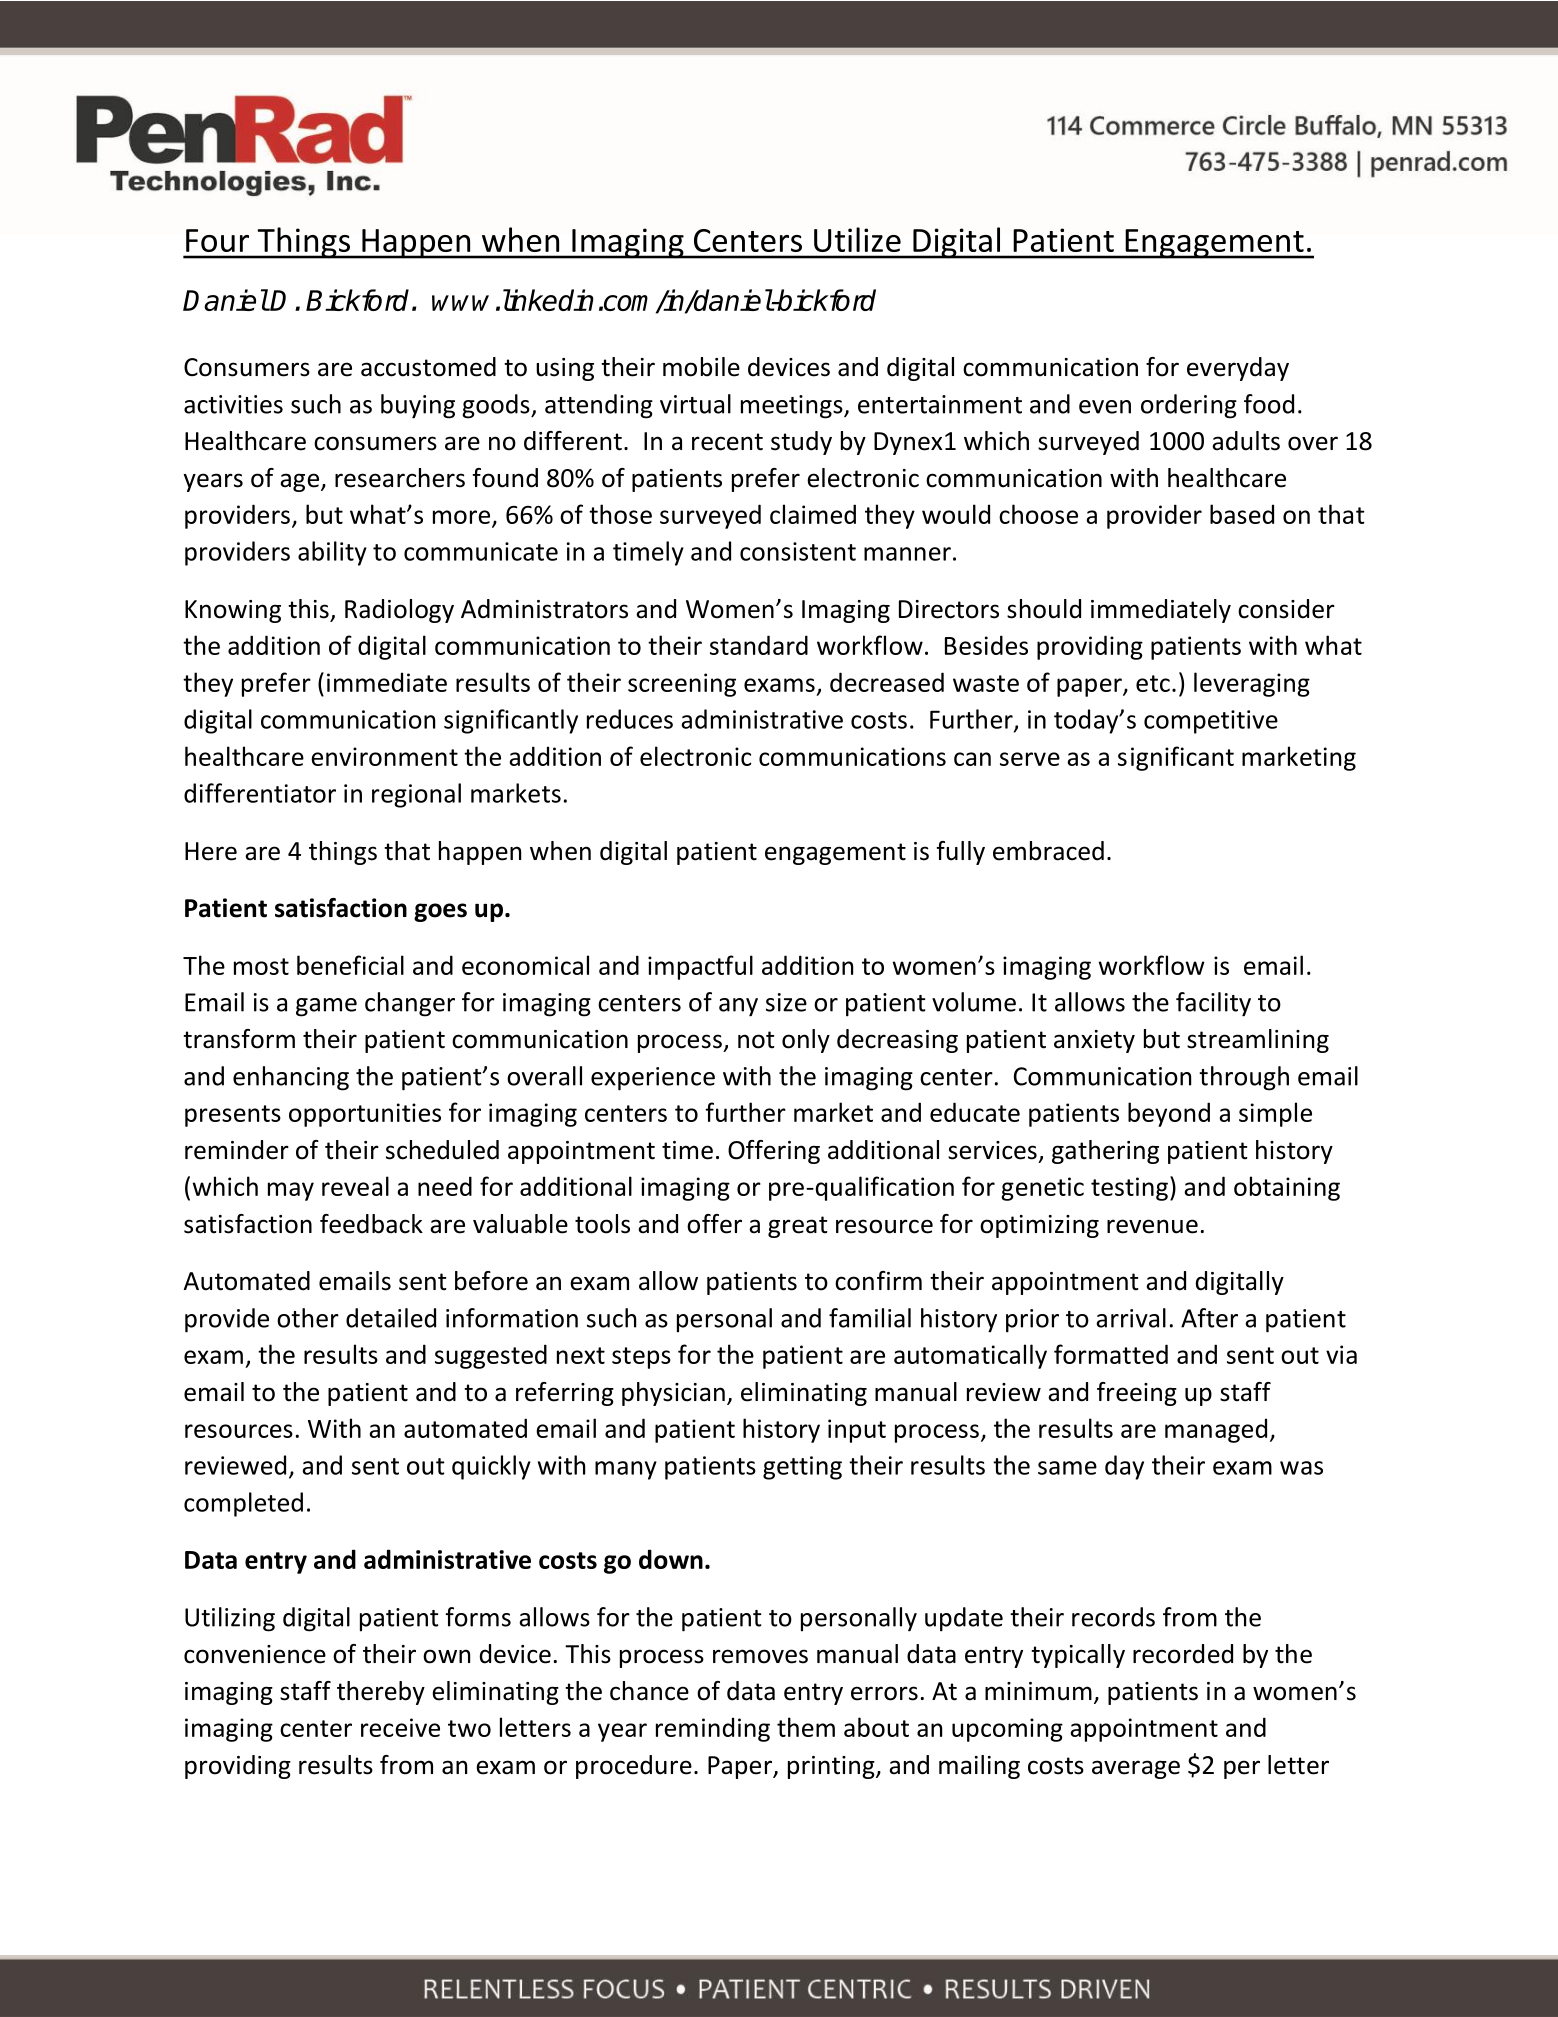 Image resolution: width=1558 pixels, height=2017 pixels. What do you see at coordinates (1213, 1004) in the page?
I see `facility` at bounding box center [1213, 1004].
